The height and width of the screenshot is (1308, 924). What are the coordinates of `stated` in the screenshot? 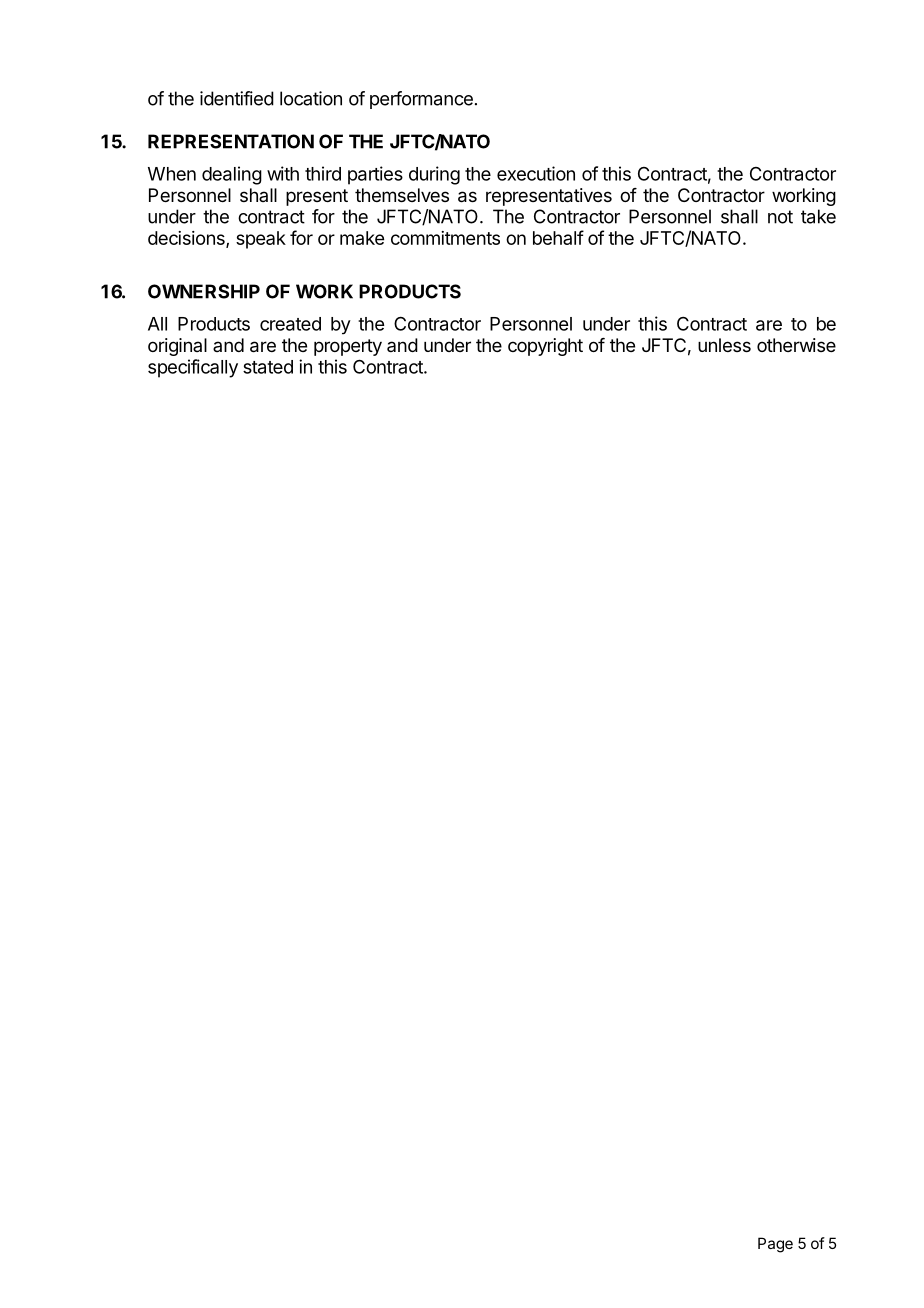 It's located at (268, 367).
